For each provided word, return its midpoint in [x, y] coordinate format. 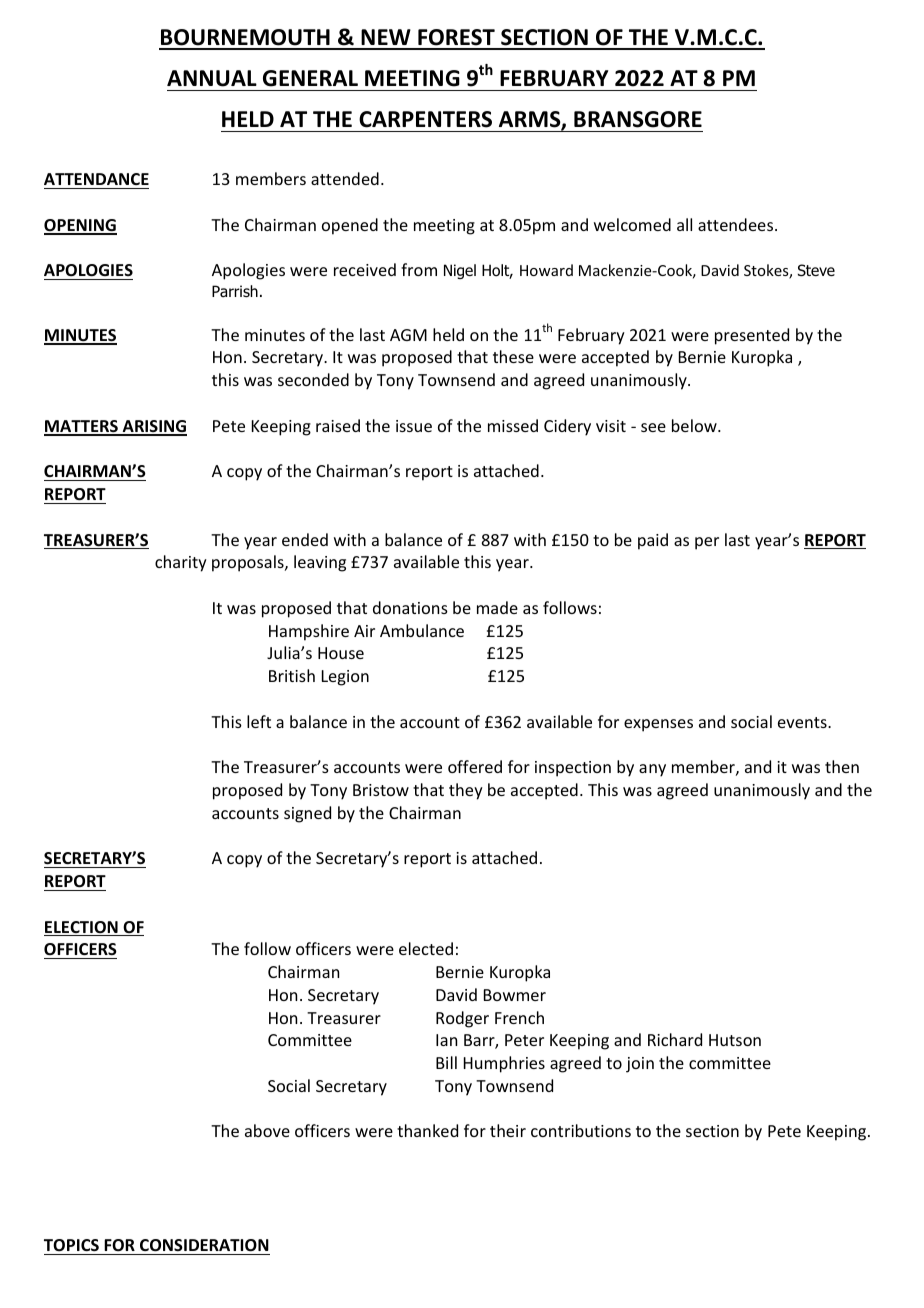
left [259, 721]
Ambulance [422, 630]
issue [414, 426]
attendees [737, 224]
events [803, 722]
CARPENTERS [425, 119]
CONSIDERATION [204, 1245]
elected [426, 948]
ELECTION [82, 928]
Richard [675, 1039]
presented [752, 336]
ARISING [153, 427]
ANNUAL [212, 78]
